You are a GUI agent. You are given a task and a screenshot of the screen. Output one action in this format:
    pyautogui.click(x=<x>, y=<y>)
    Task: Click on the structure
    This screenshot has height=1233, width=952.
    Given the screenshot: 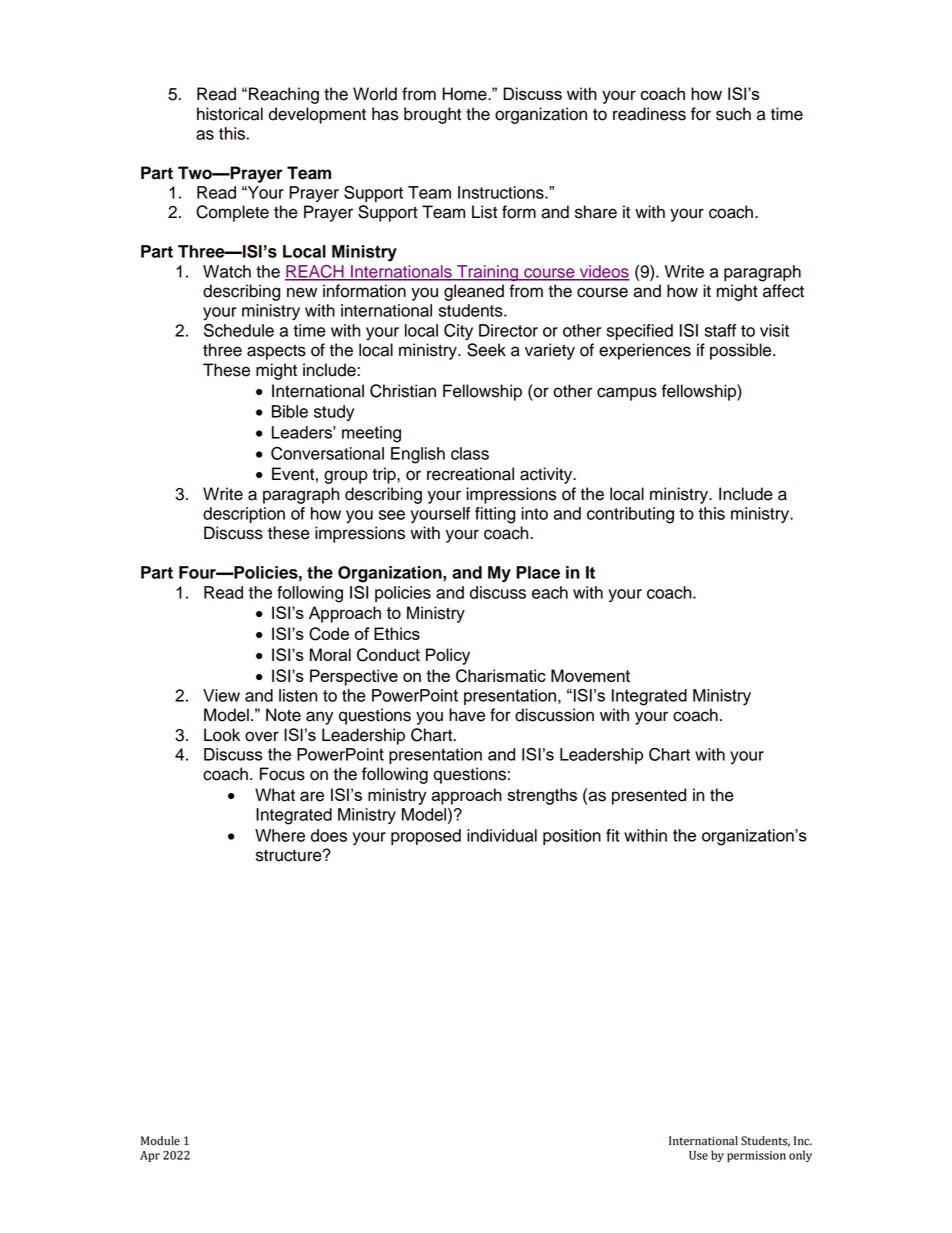 What is the action you would take?
    pyautogui.click(x=290, y=855)
